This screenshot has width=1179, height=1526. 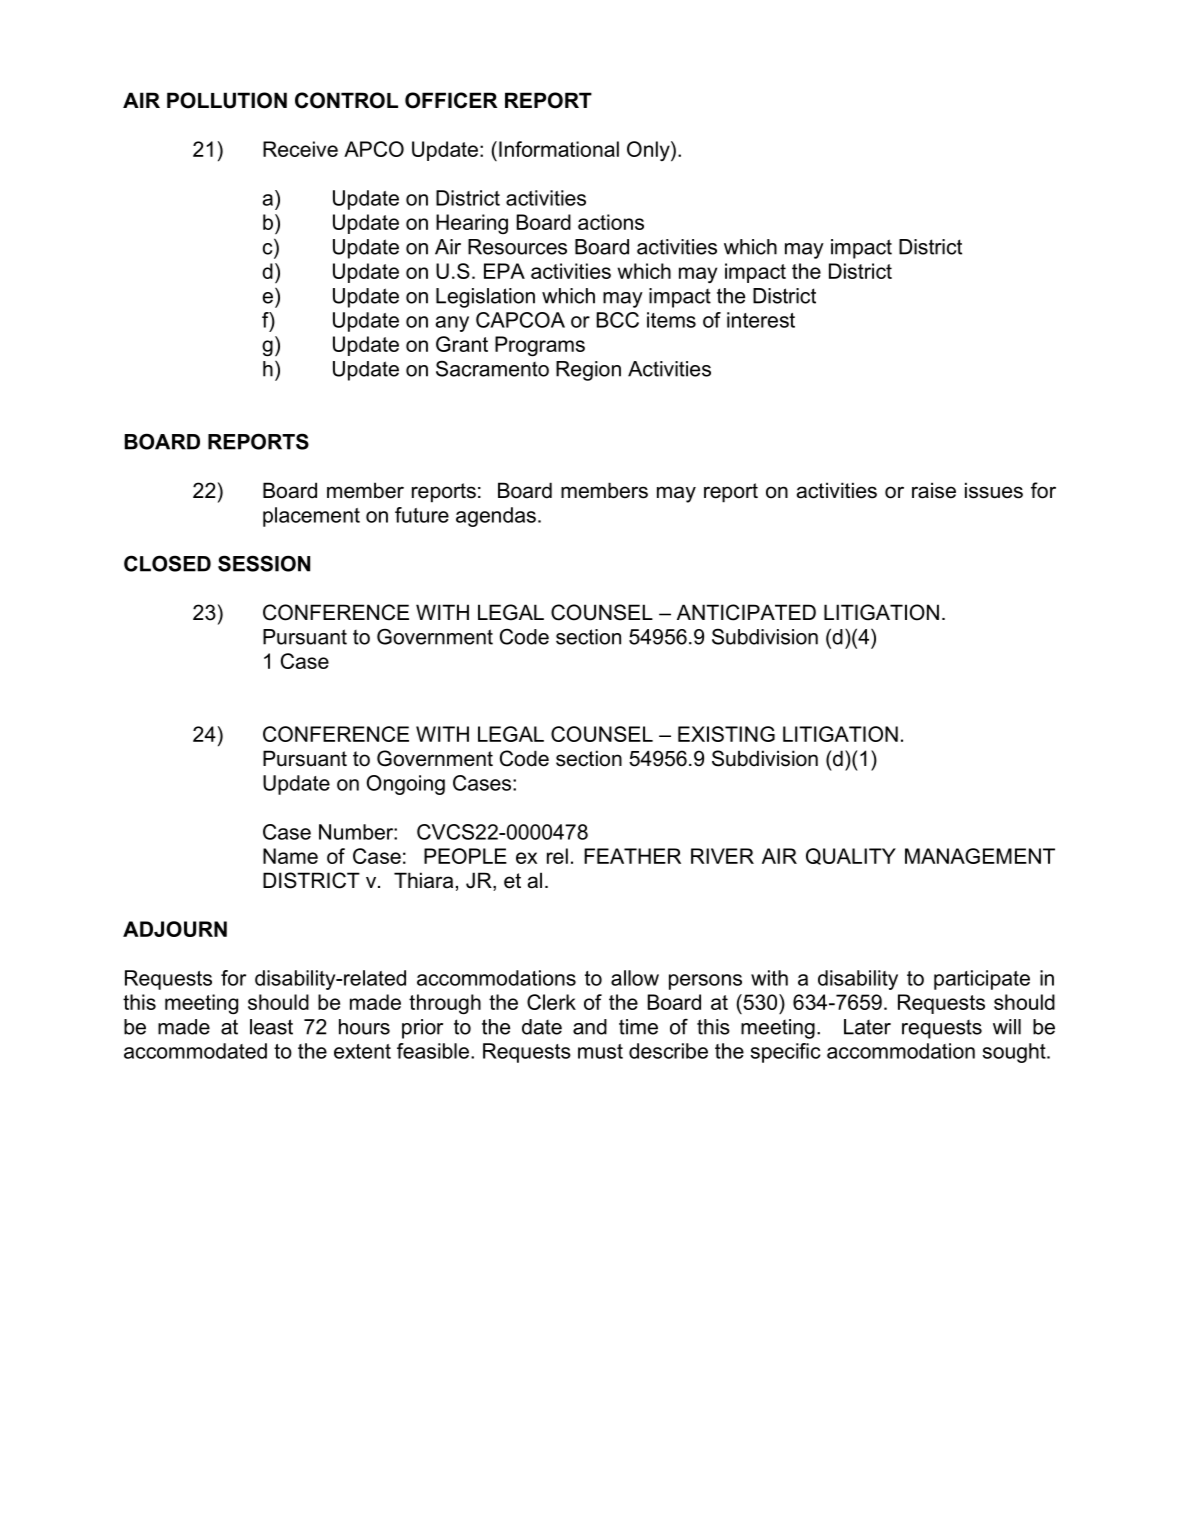 I want to click on least, so click(x=271, y=1027).
